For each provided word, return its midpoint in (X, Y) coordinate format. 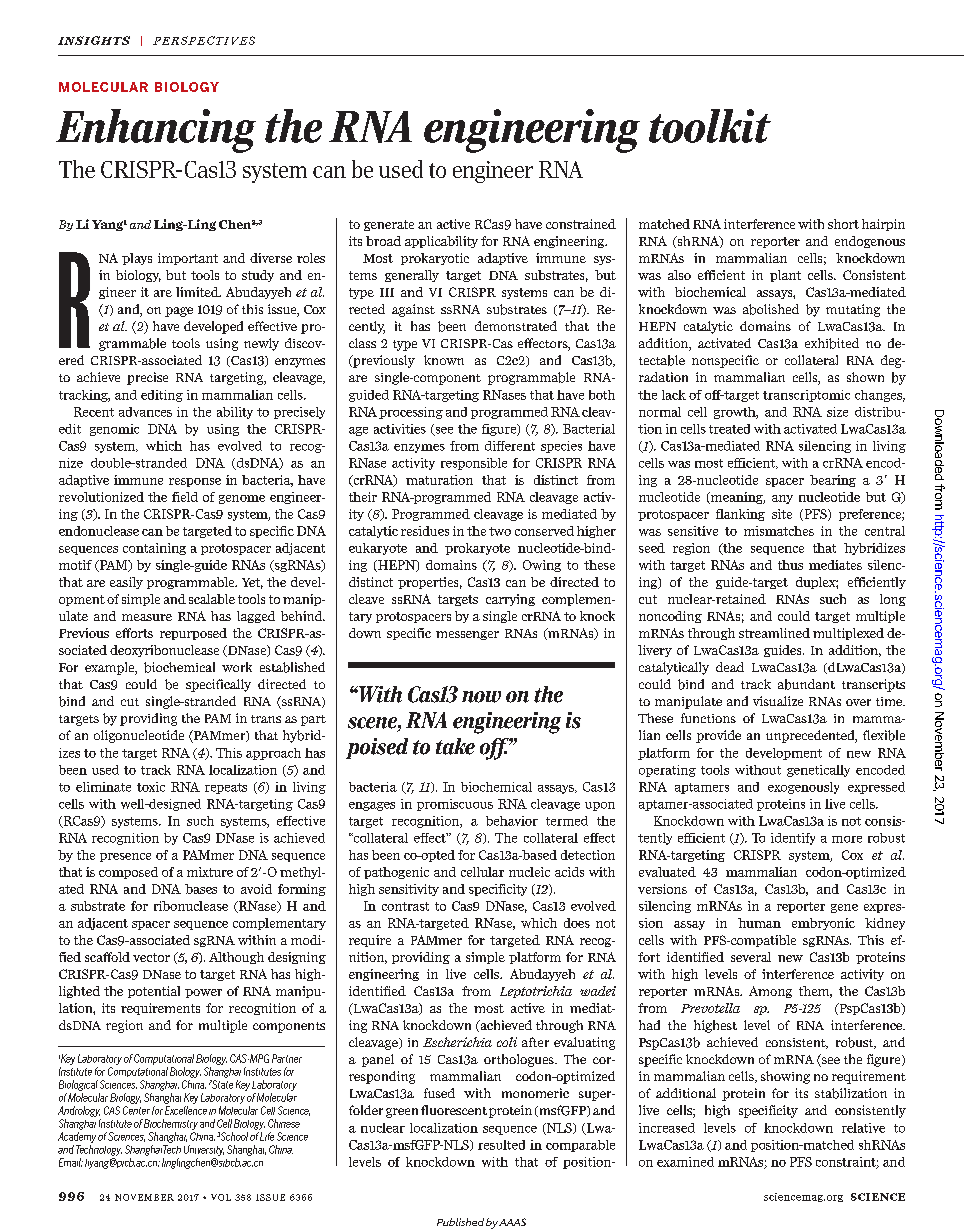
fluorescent (454, 1110)
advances (145, 412)
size (837, 412)
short (843, 224)
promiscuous (455, 805)
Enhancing (156, 131)
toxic (151, 787)
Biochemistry (171, 1124)
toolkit (710, 126)
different (510, 446)
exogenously (803, 788)
